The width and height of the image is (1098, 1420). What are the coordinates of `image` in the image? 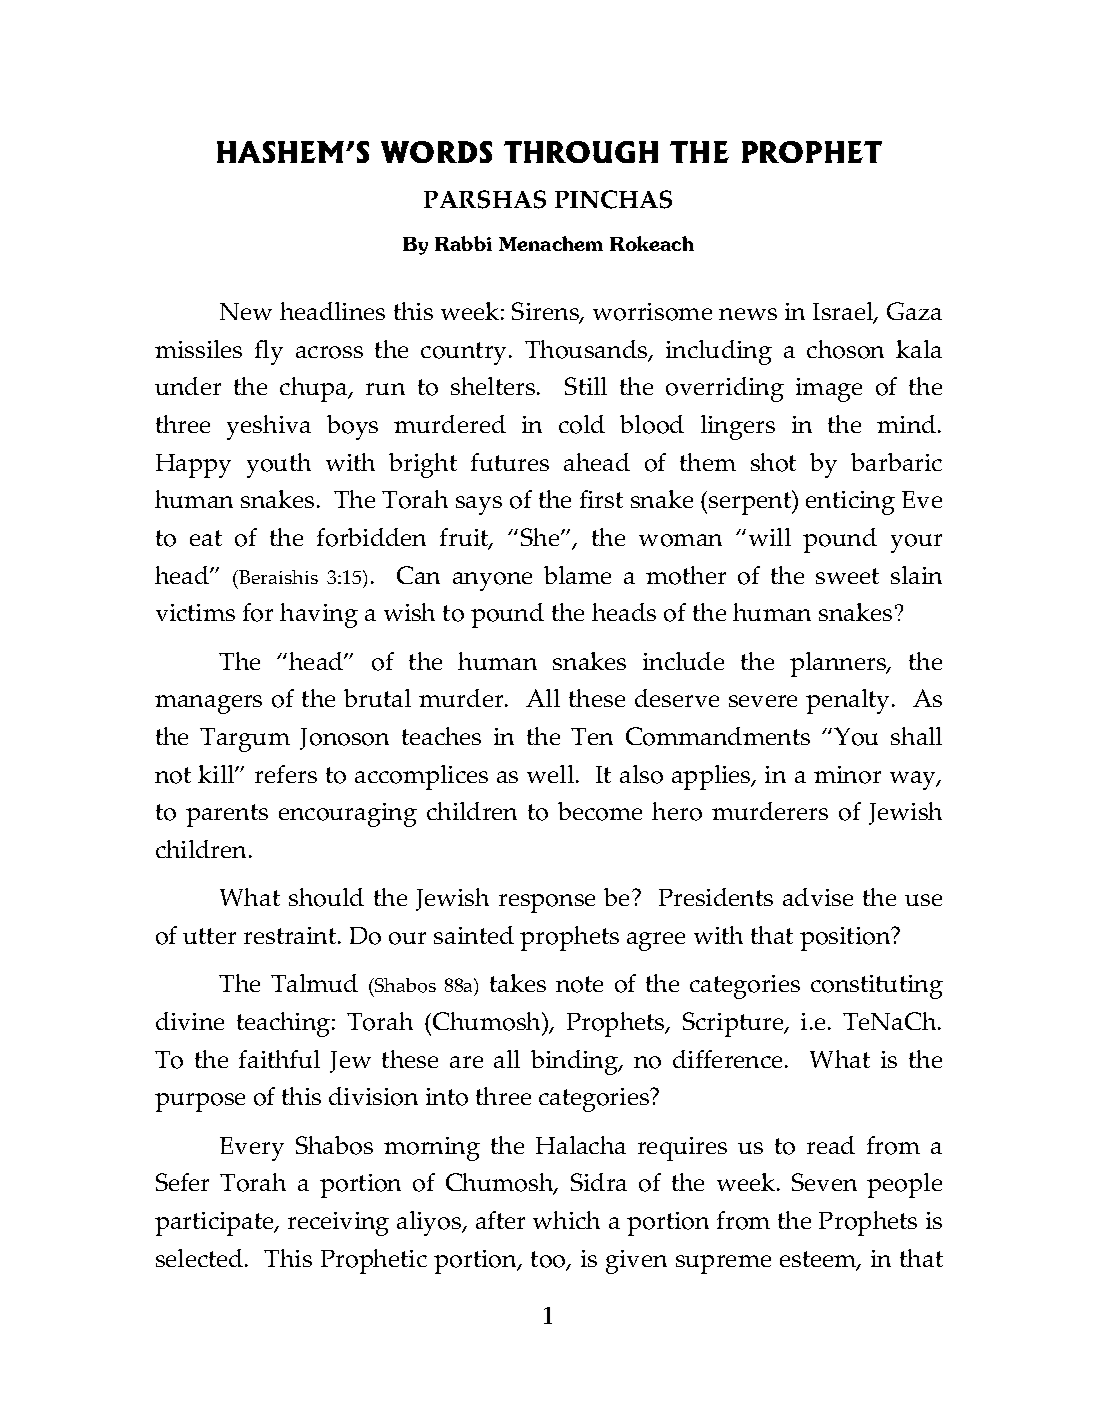 It's located at (829, 390).
